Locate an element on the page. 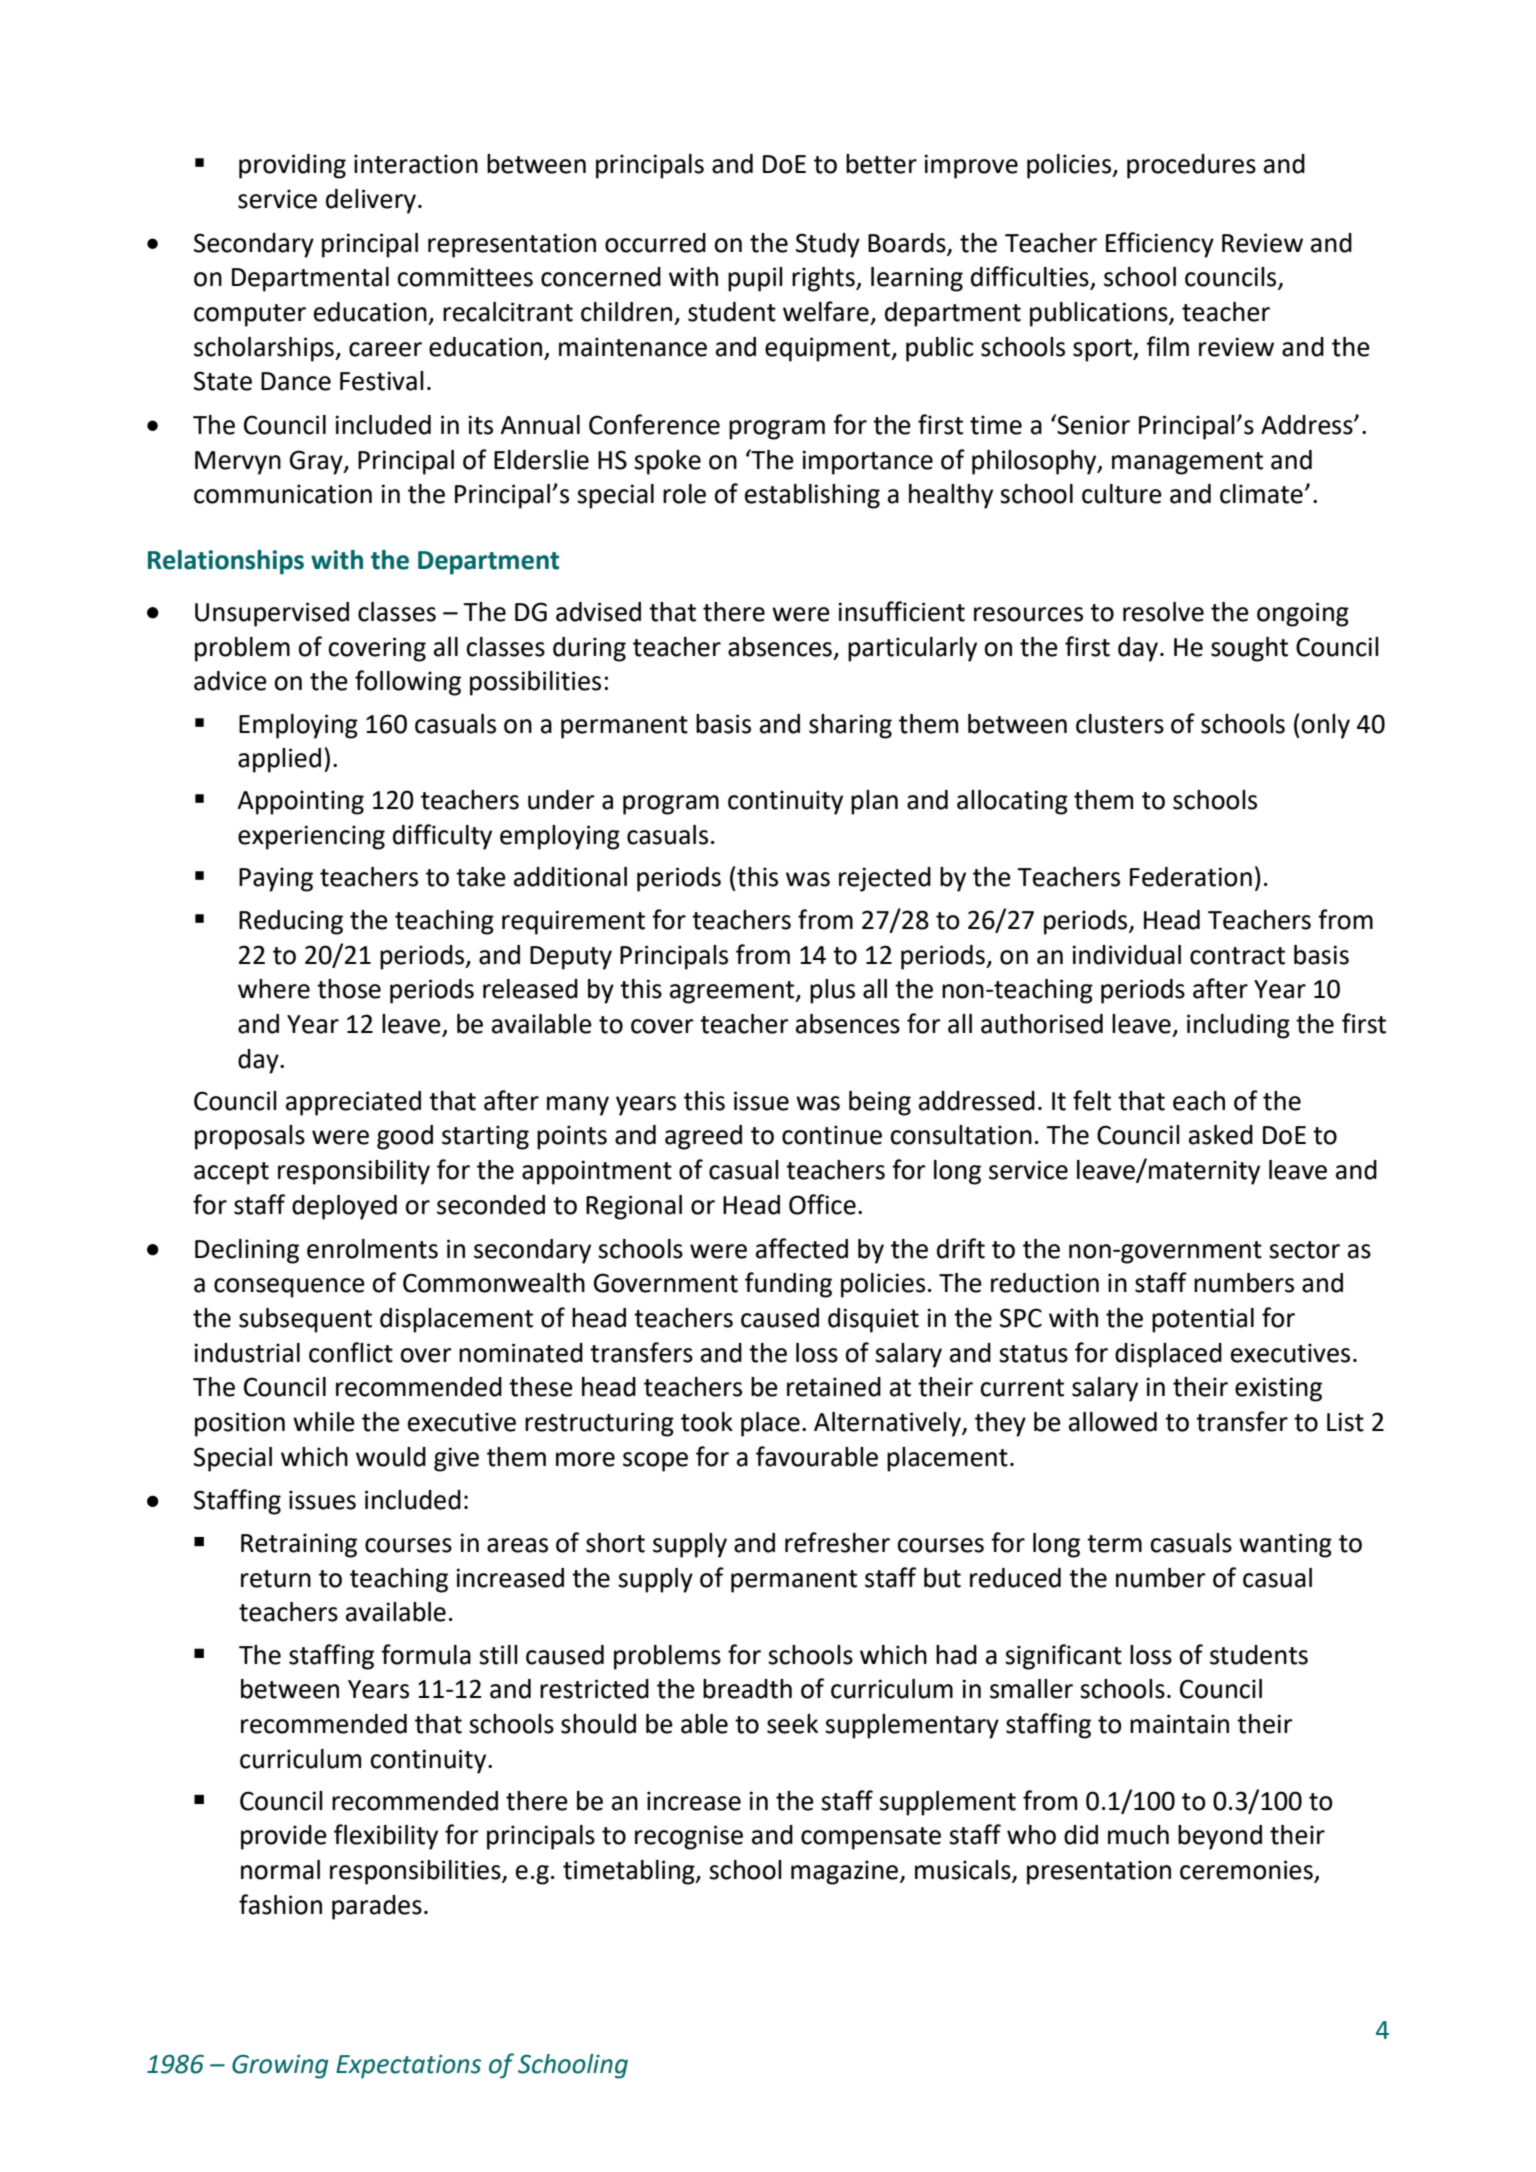 The width and height of the page is (1536, 2172). Expectations is located at coordinates (408, 2067).
